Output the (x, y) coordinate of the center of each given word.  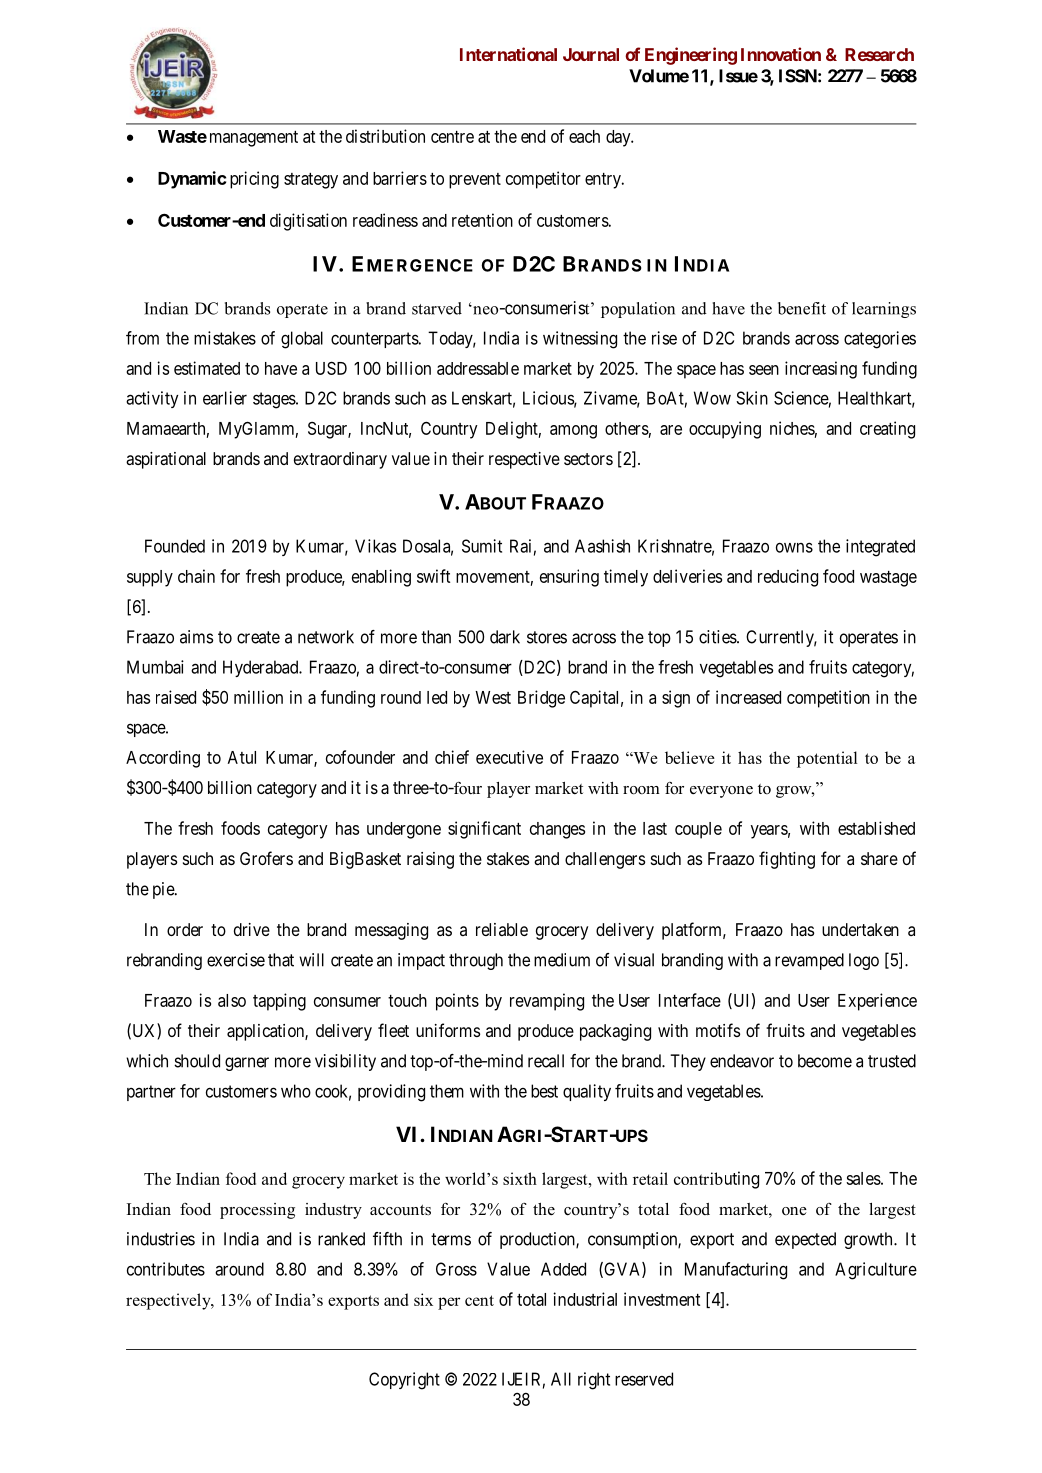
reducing (788, 578)
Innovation (781, 54)
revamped (809, 961)
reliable (502, 929)
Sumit (482, 546)
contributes (166, 1269)
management (254, 139)
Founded (175, 546)
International (508, 54)
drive (252, 929)
